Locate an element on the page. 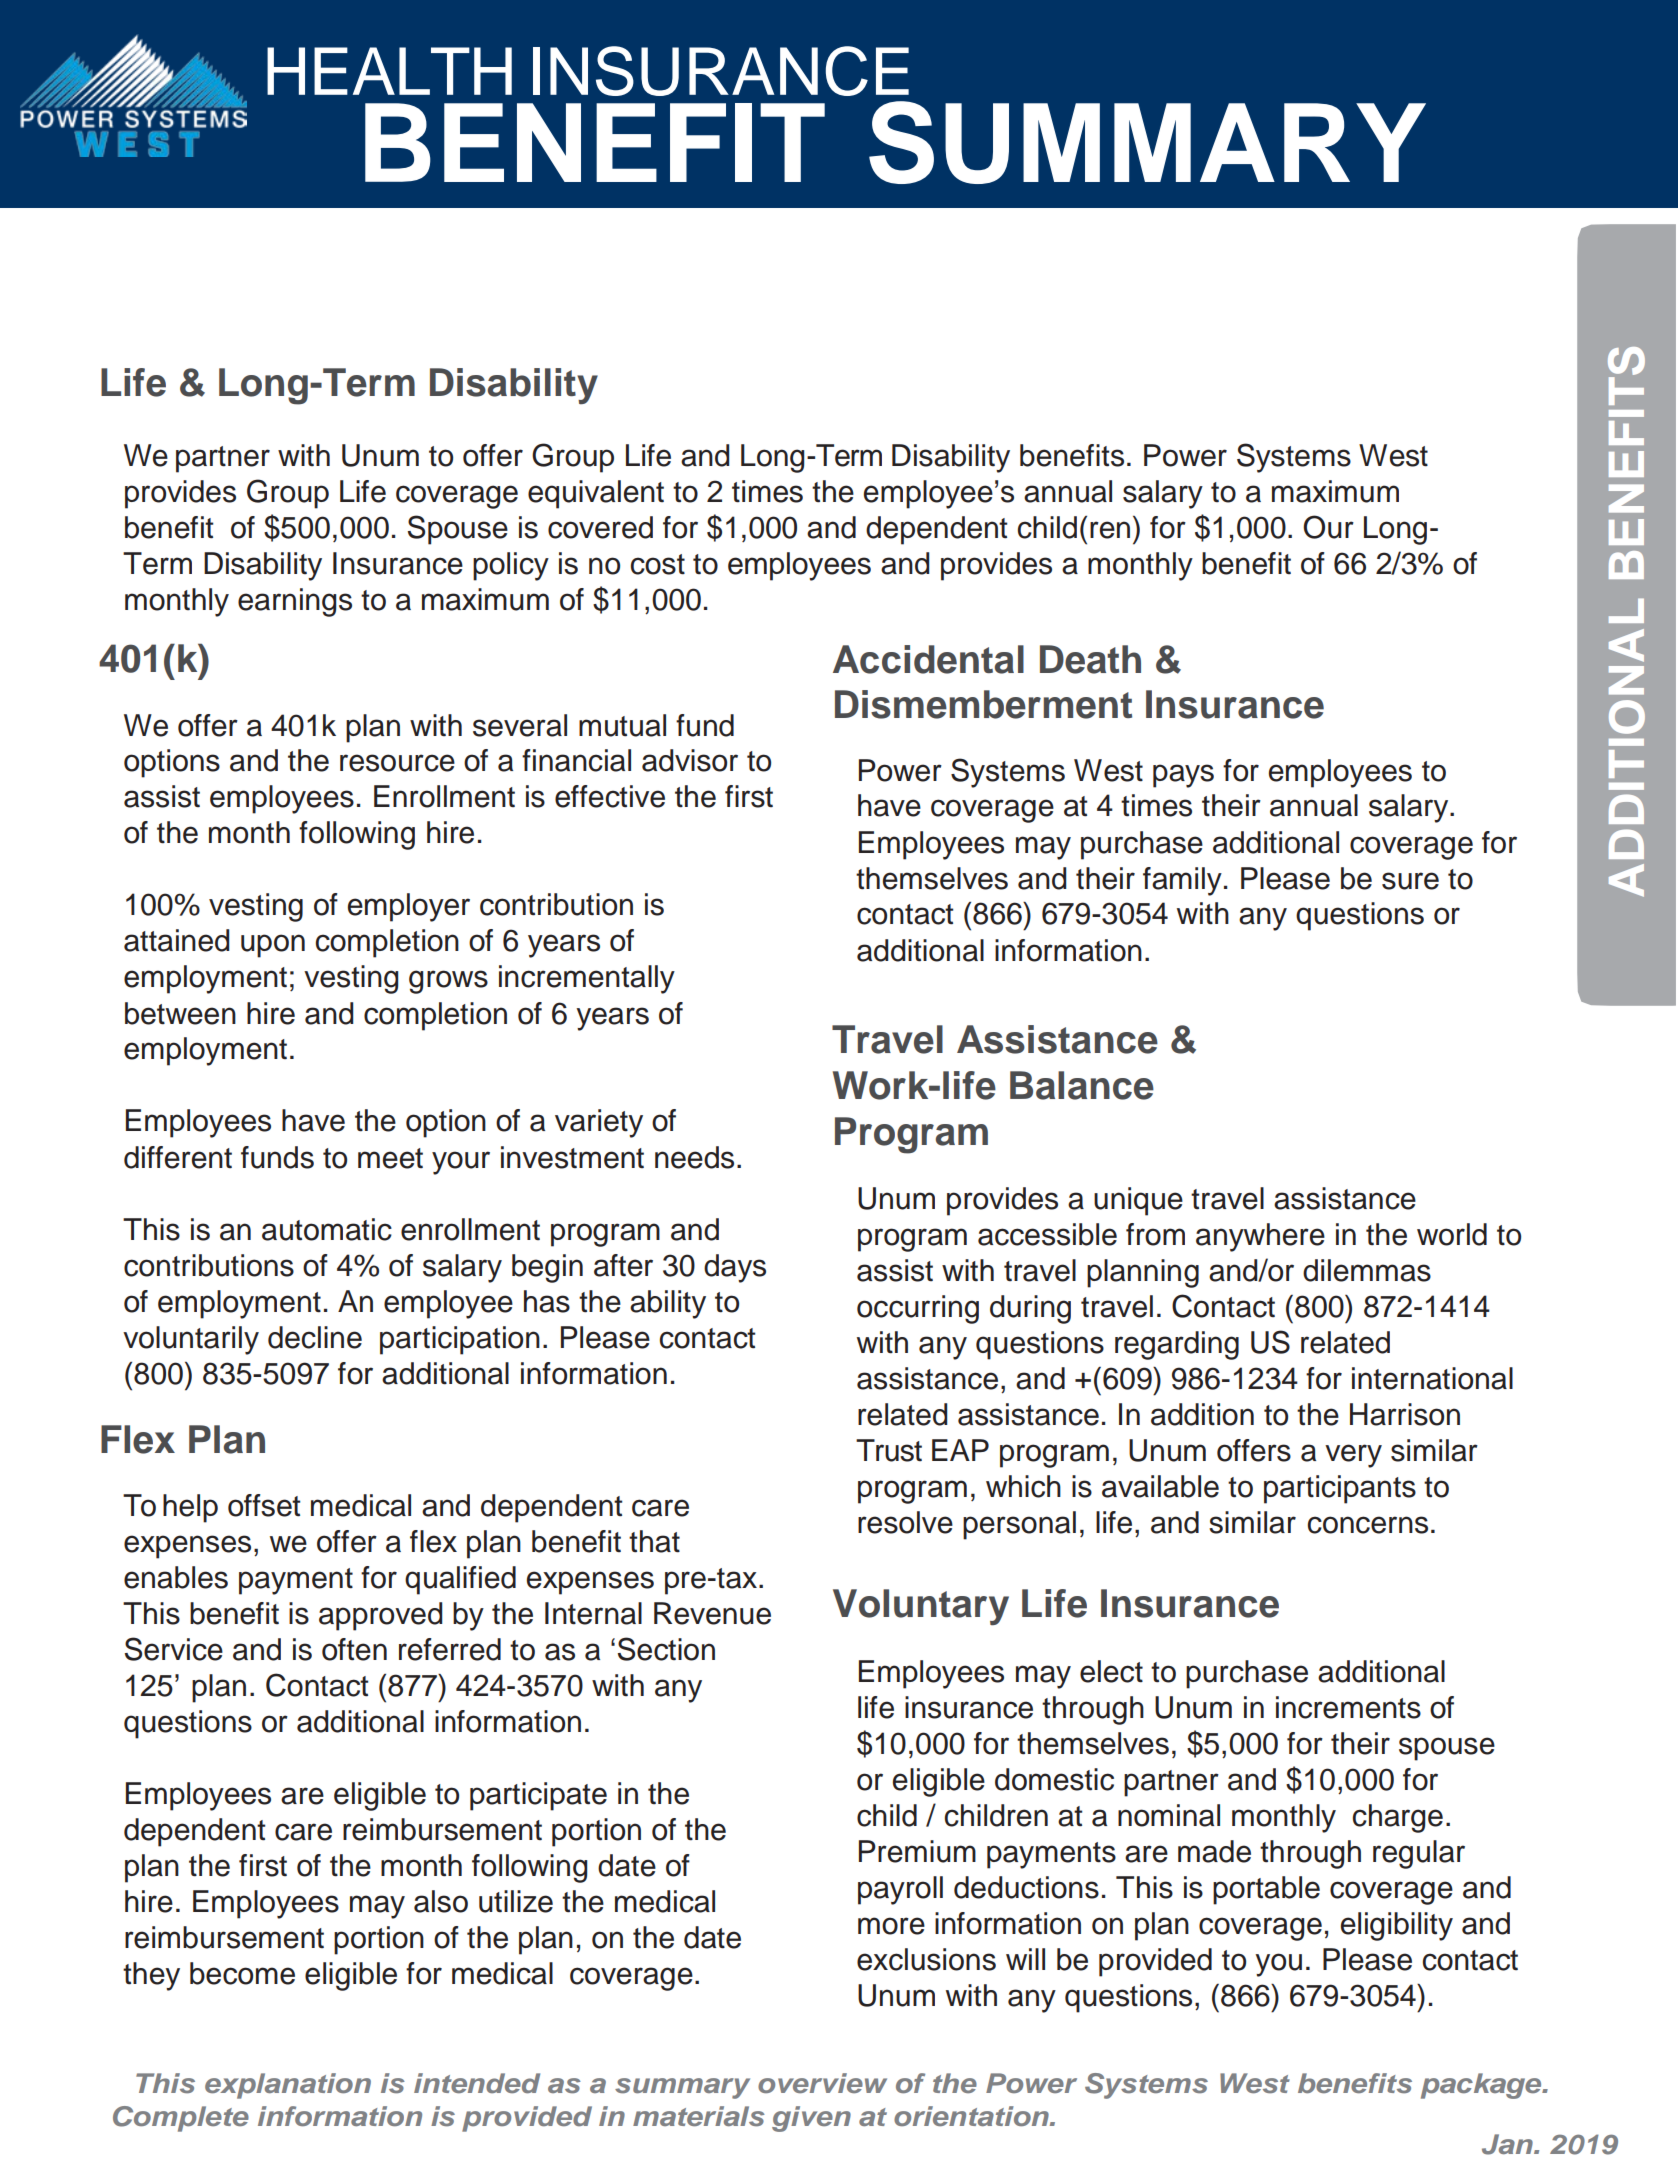 This image has width=1678, height=2172. given is located at coordinates (811, 2119).
